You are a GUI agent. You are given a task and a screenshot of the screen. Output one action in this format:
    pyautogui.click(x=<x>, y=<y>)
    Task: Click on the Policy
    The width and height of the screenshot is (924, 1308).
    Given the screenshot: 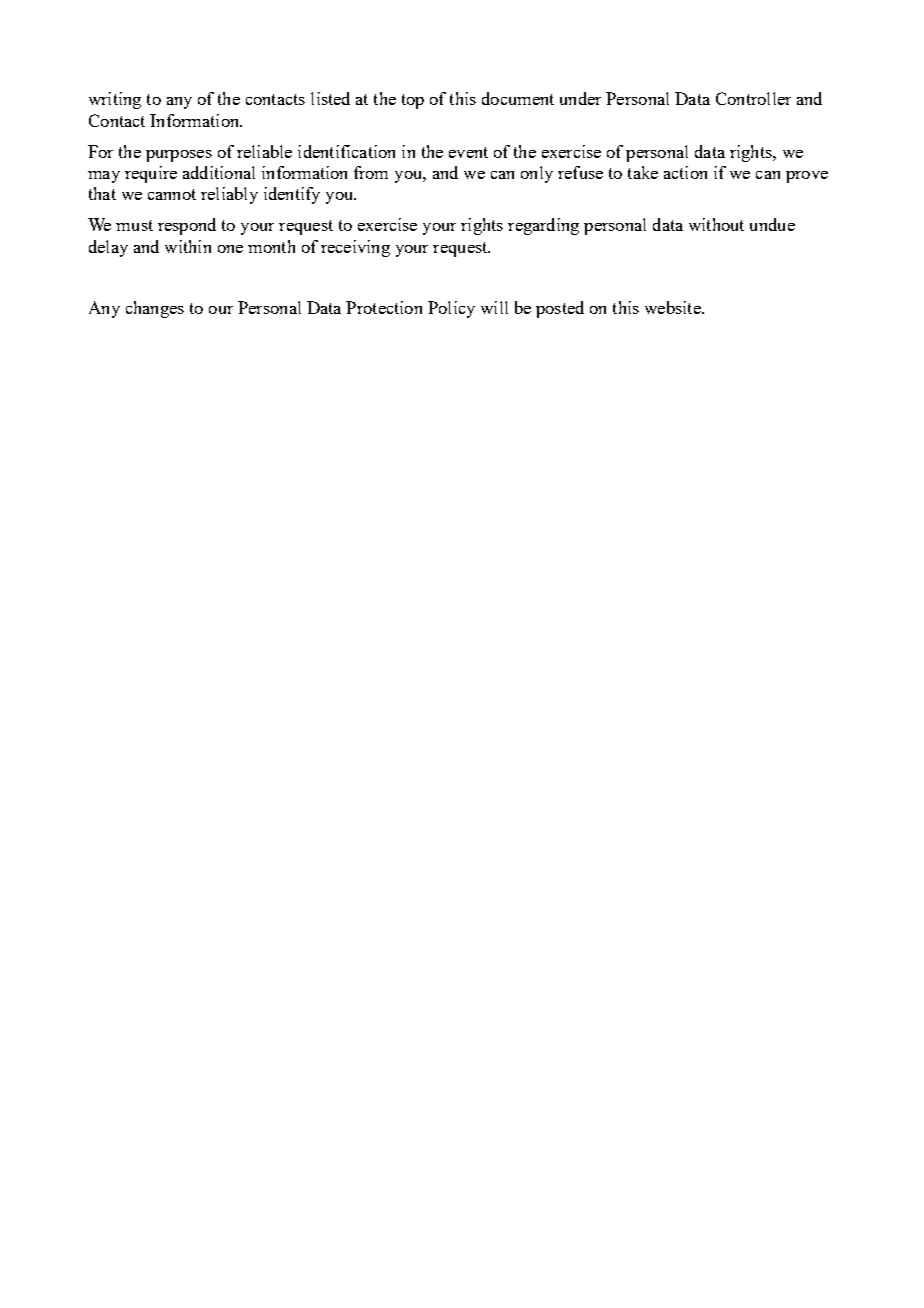 What is the action you would take?
    pyautogui.click(x=451, y=309)
